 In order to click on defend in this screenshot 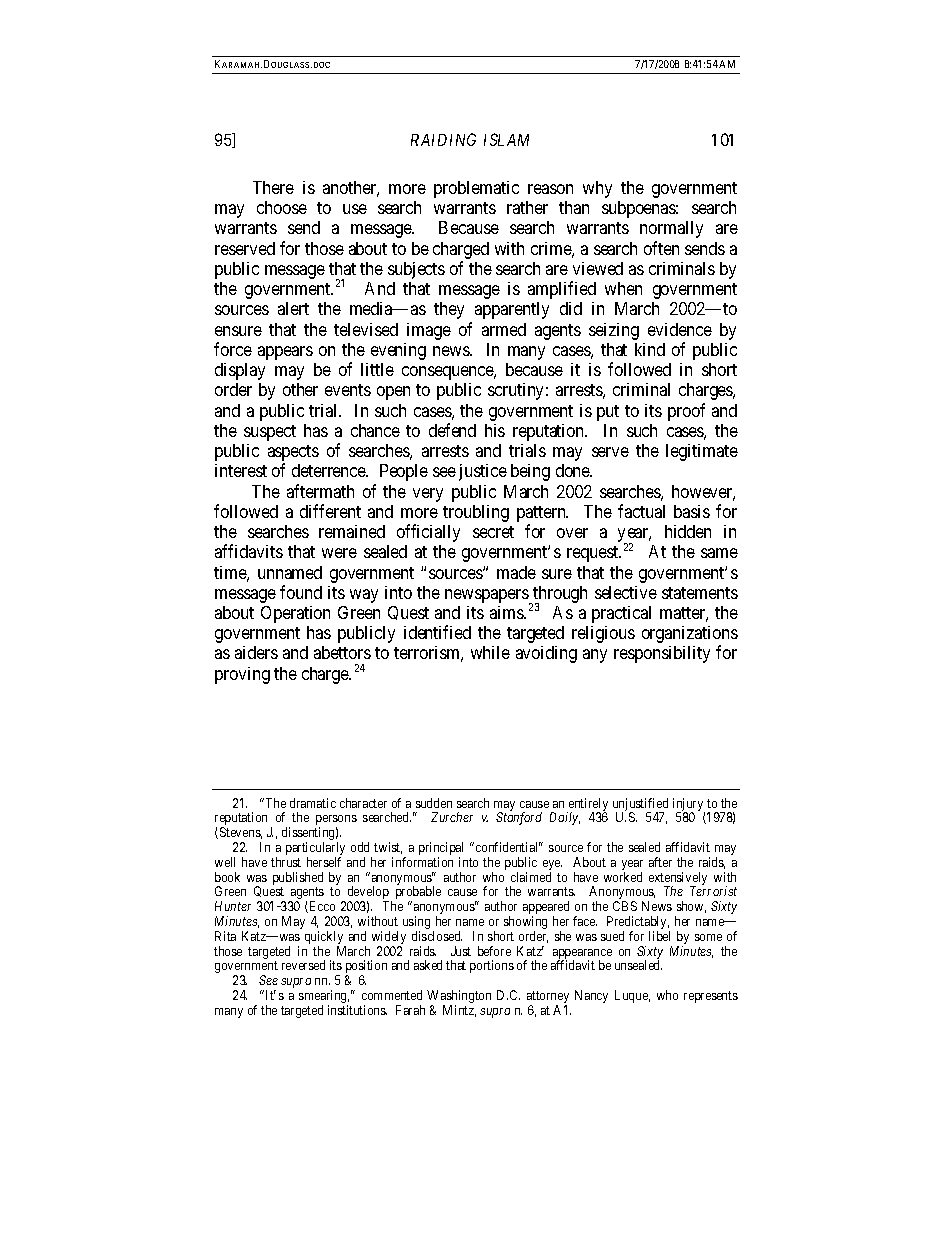, I will do `click(452, 430)`.
